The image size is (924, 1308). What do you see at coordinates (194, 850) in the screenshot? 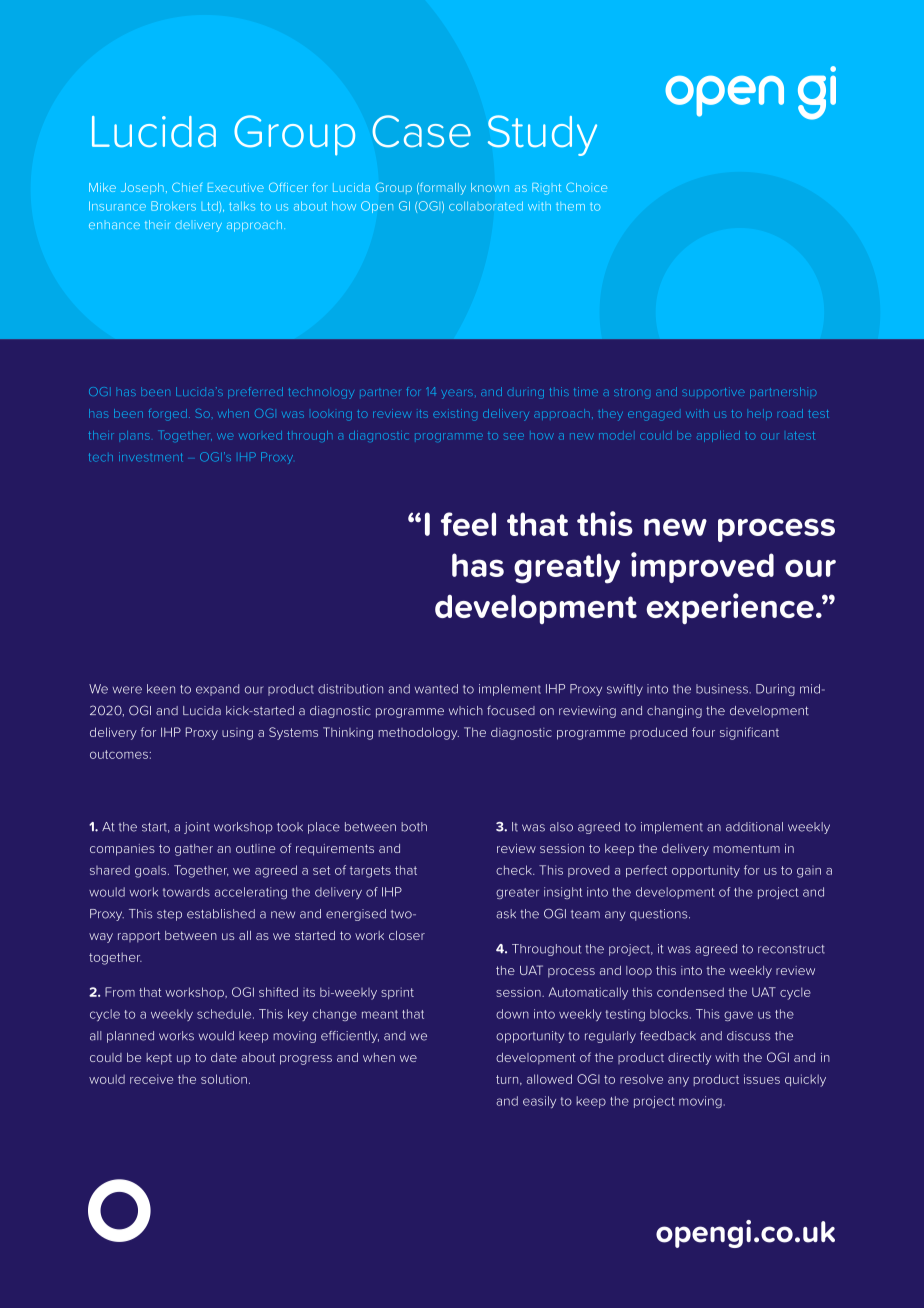
I see `gather` at bounding box center [194, 850].
